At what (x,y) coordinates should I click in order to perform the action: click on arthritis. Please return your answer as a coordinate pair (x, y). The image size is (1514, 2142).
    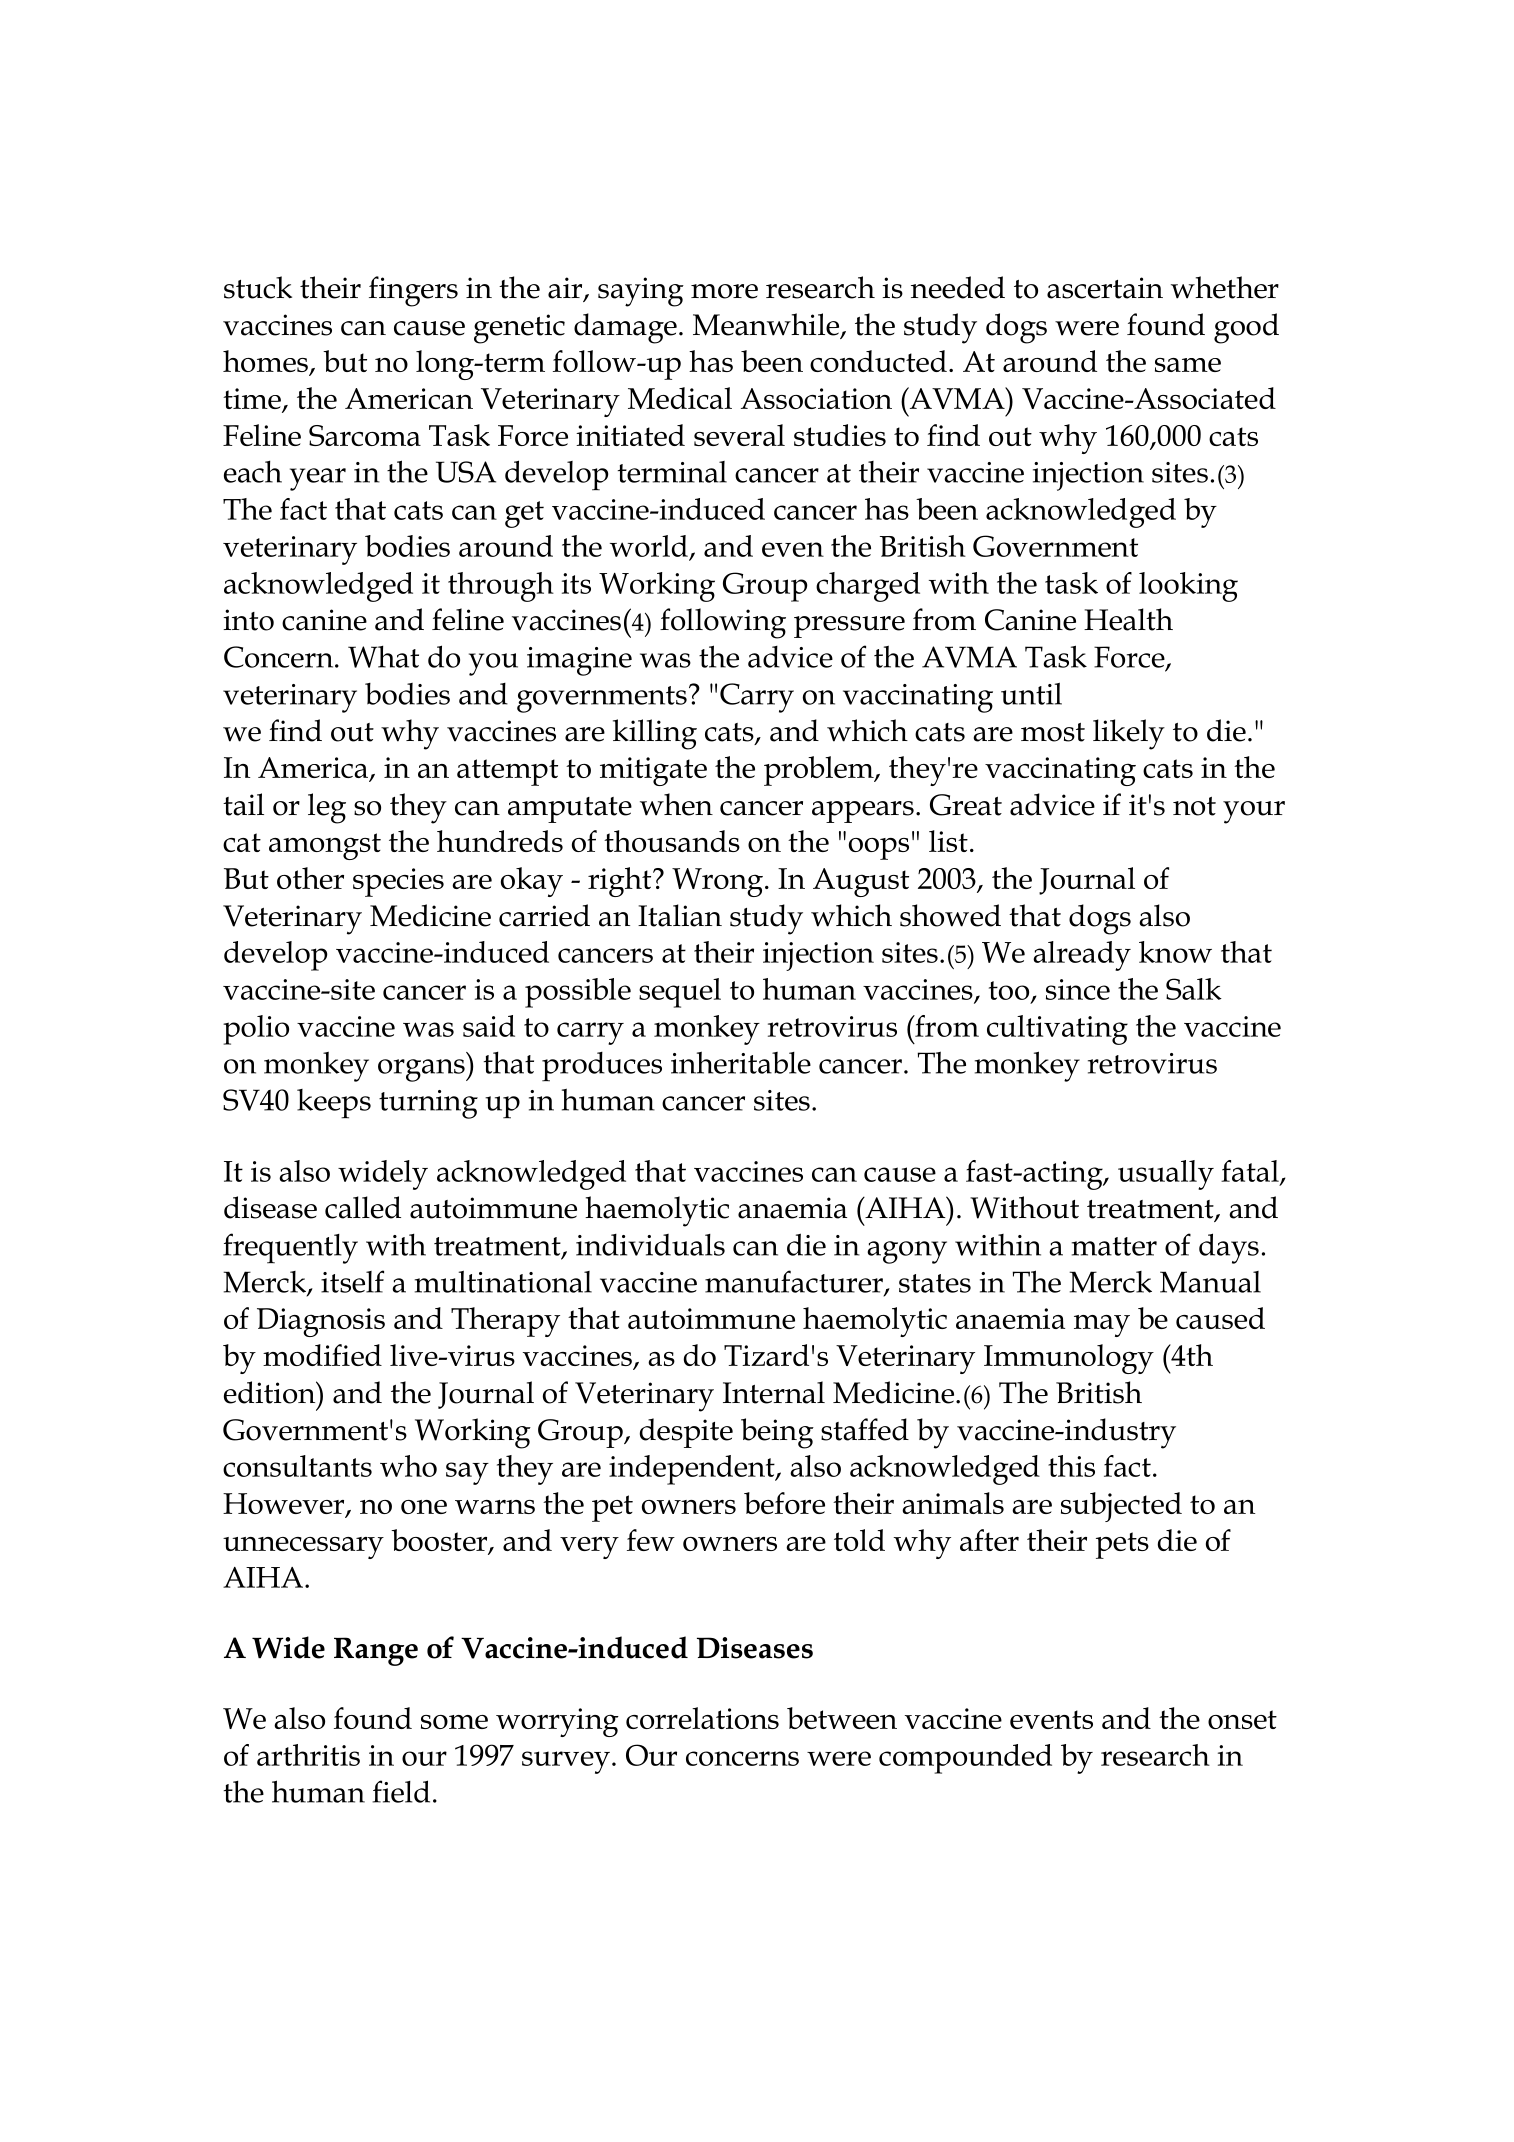
    Looking at the image, I should click on (308, 1755).
